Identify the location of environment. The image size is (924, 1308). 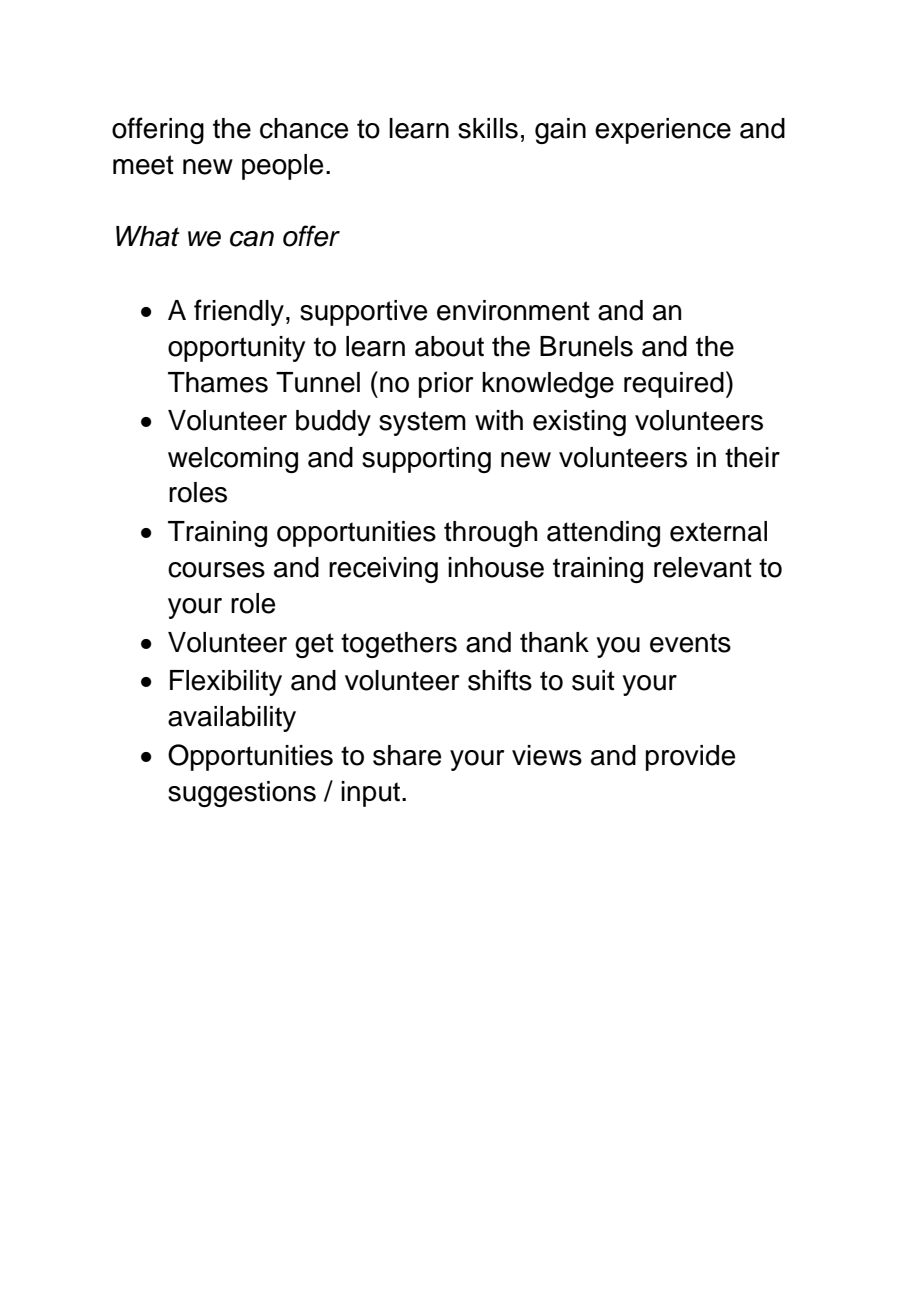
(513, 310).
